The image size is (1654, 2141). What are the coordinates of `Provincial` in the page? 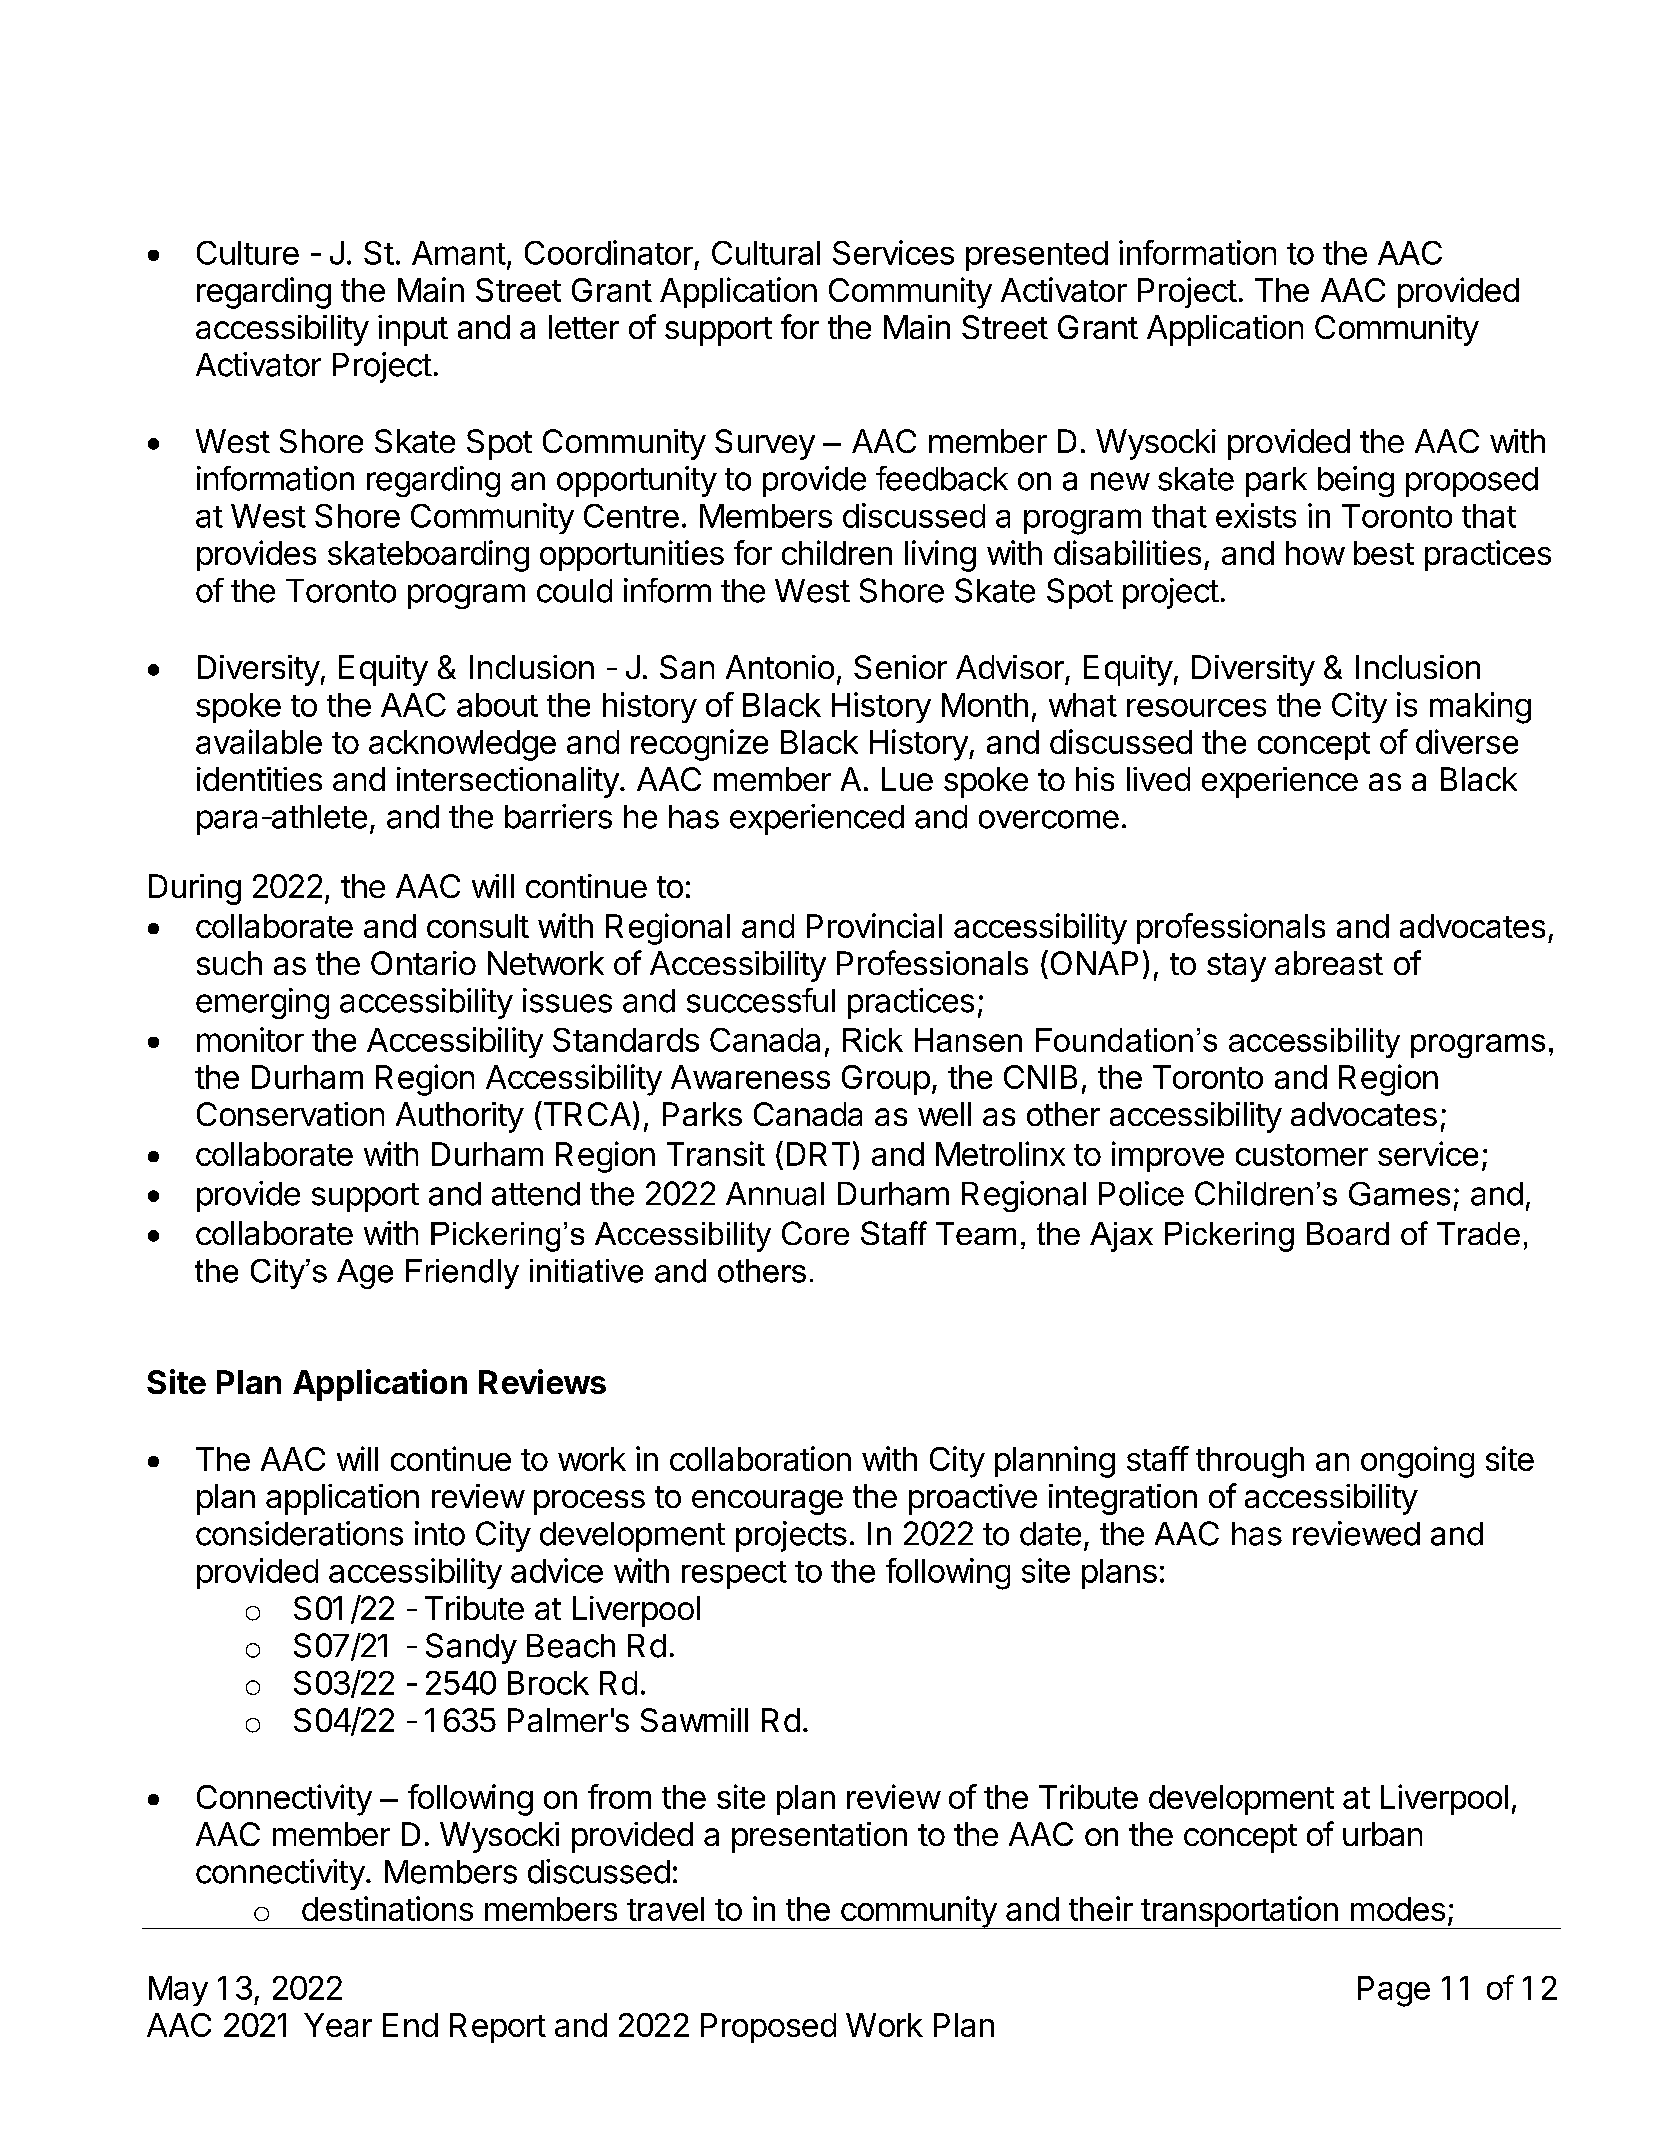 It's located at (874, 925).
